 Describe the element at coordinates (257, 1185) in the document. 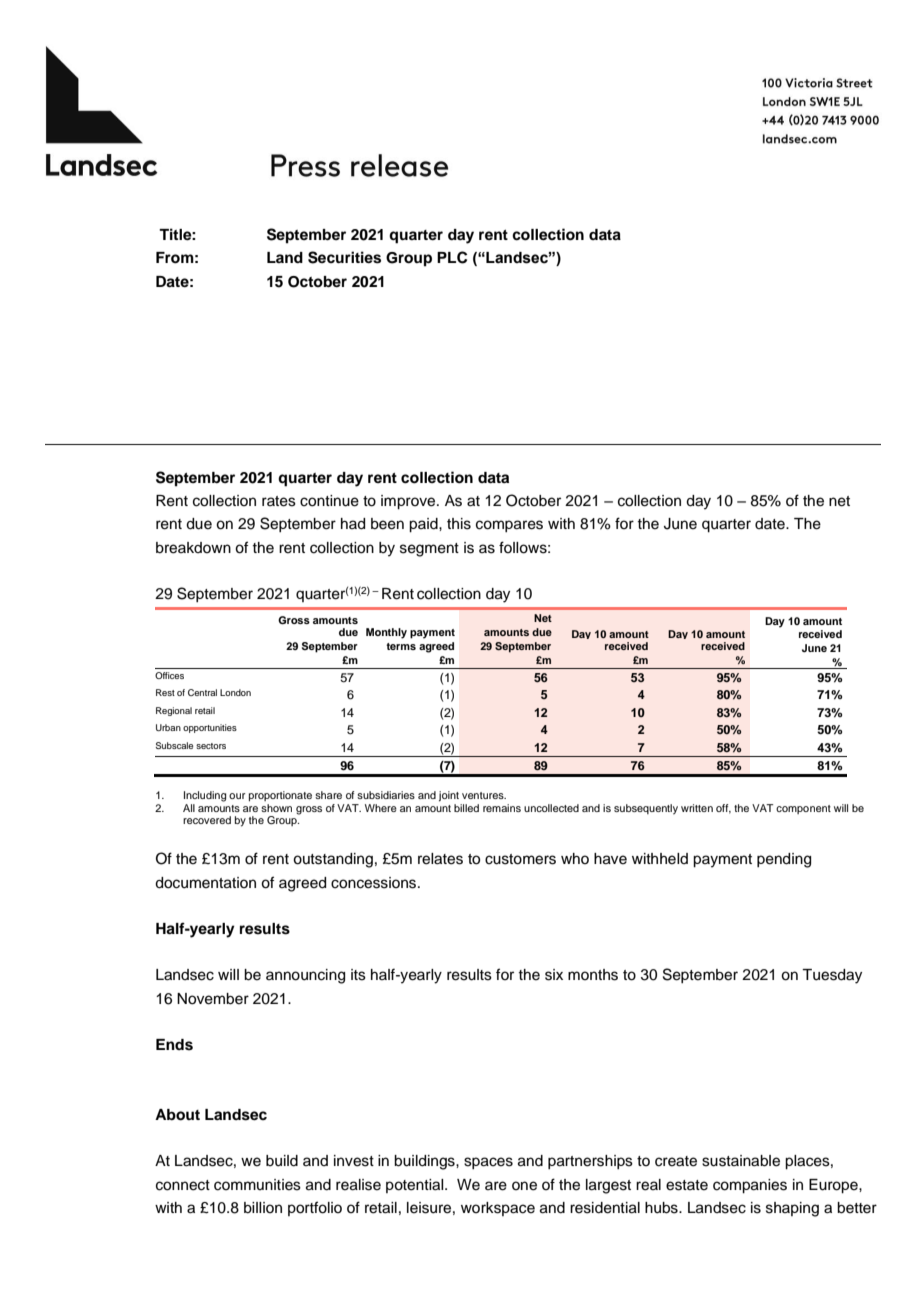

I see `communities` at that location.
